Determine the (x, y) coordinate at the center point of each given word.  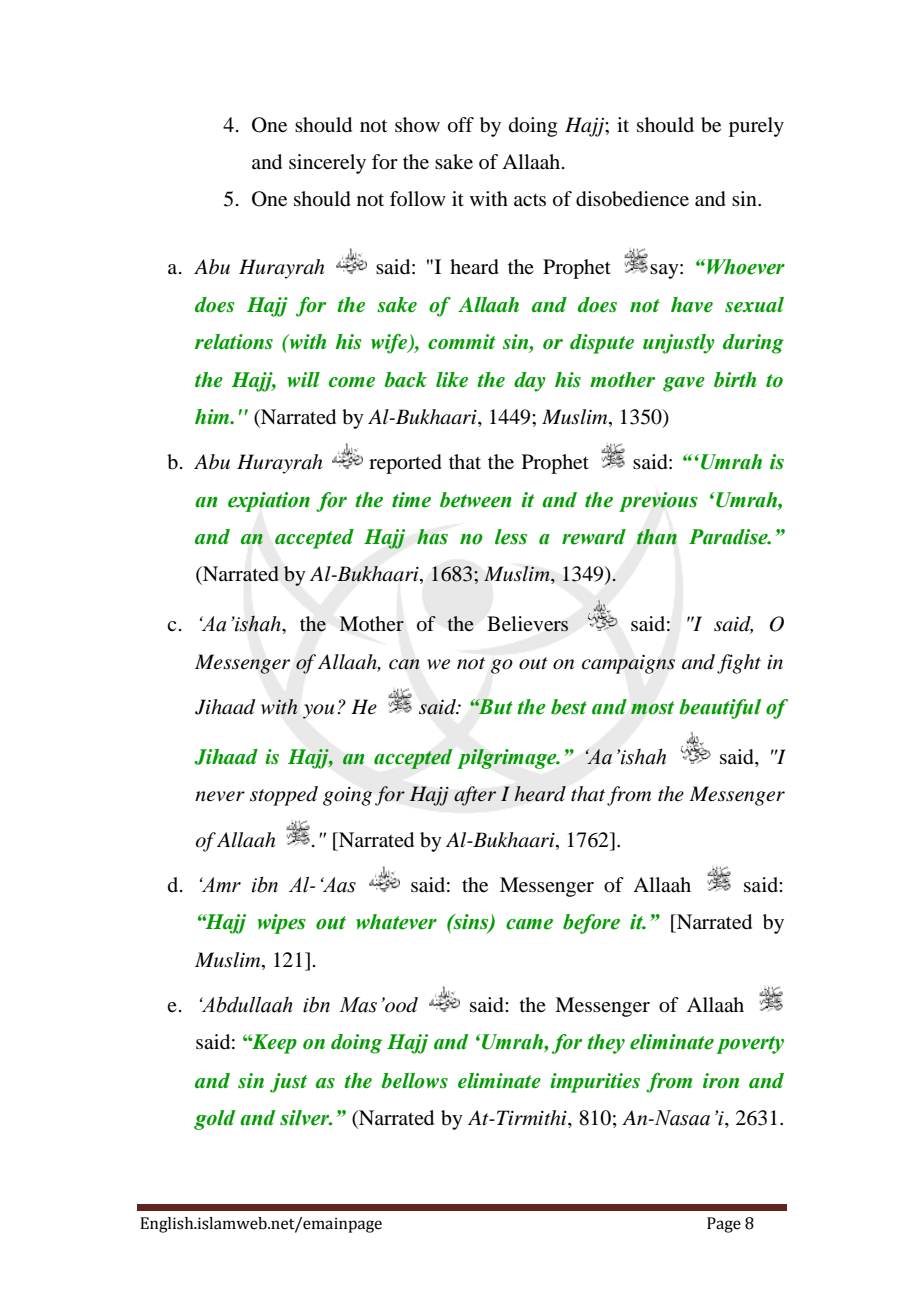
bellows (414, 1081)
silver (306, 1118)
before (591, 924)
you (318, 711)
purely (756, 127)
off (461, 125)
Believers (527, 624)
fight (739, 664)
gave (684, 384)
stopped (284, 796)
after (475, 796)
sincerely (327, 164)
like (452, 380)
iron (721, 1081)
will (303, 379)
